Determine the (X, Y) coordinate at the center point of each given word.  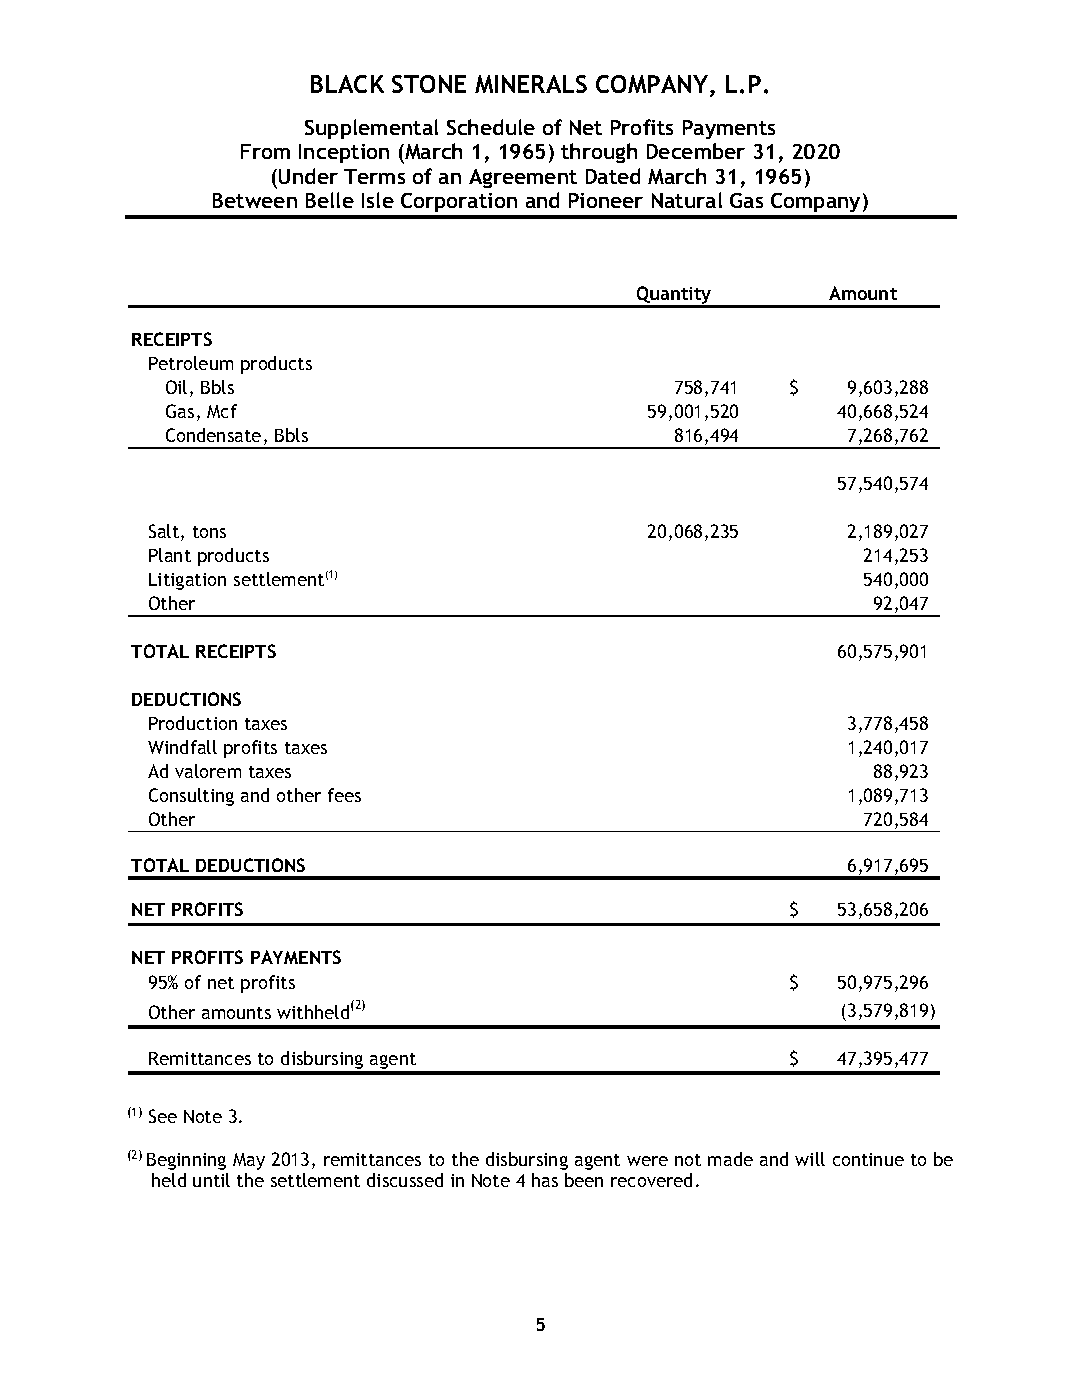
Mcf (222, 411)
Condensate (213, 435)
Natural (687, 200)
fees (344, 795)
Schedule (491, 127)
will (810, 1159)
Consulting (191, 797)
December (696, 151)
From (265, 151)
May (249, 1161)
